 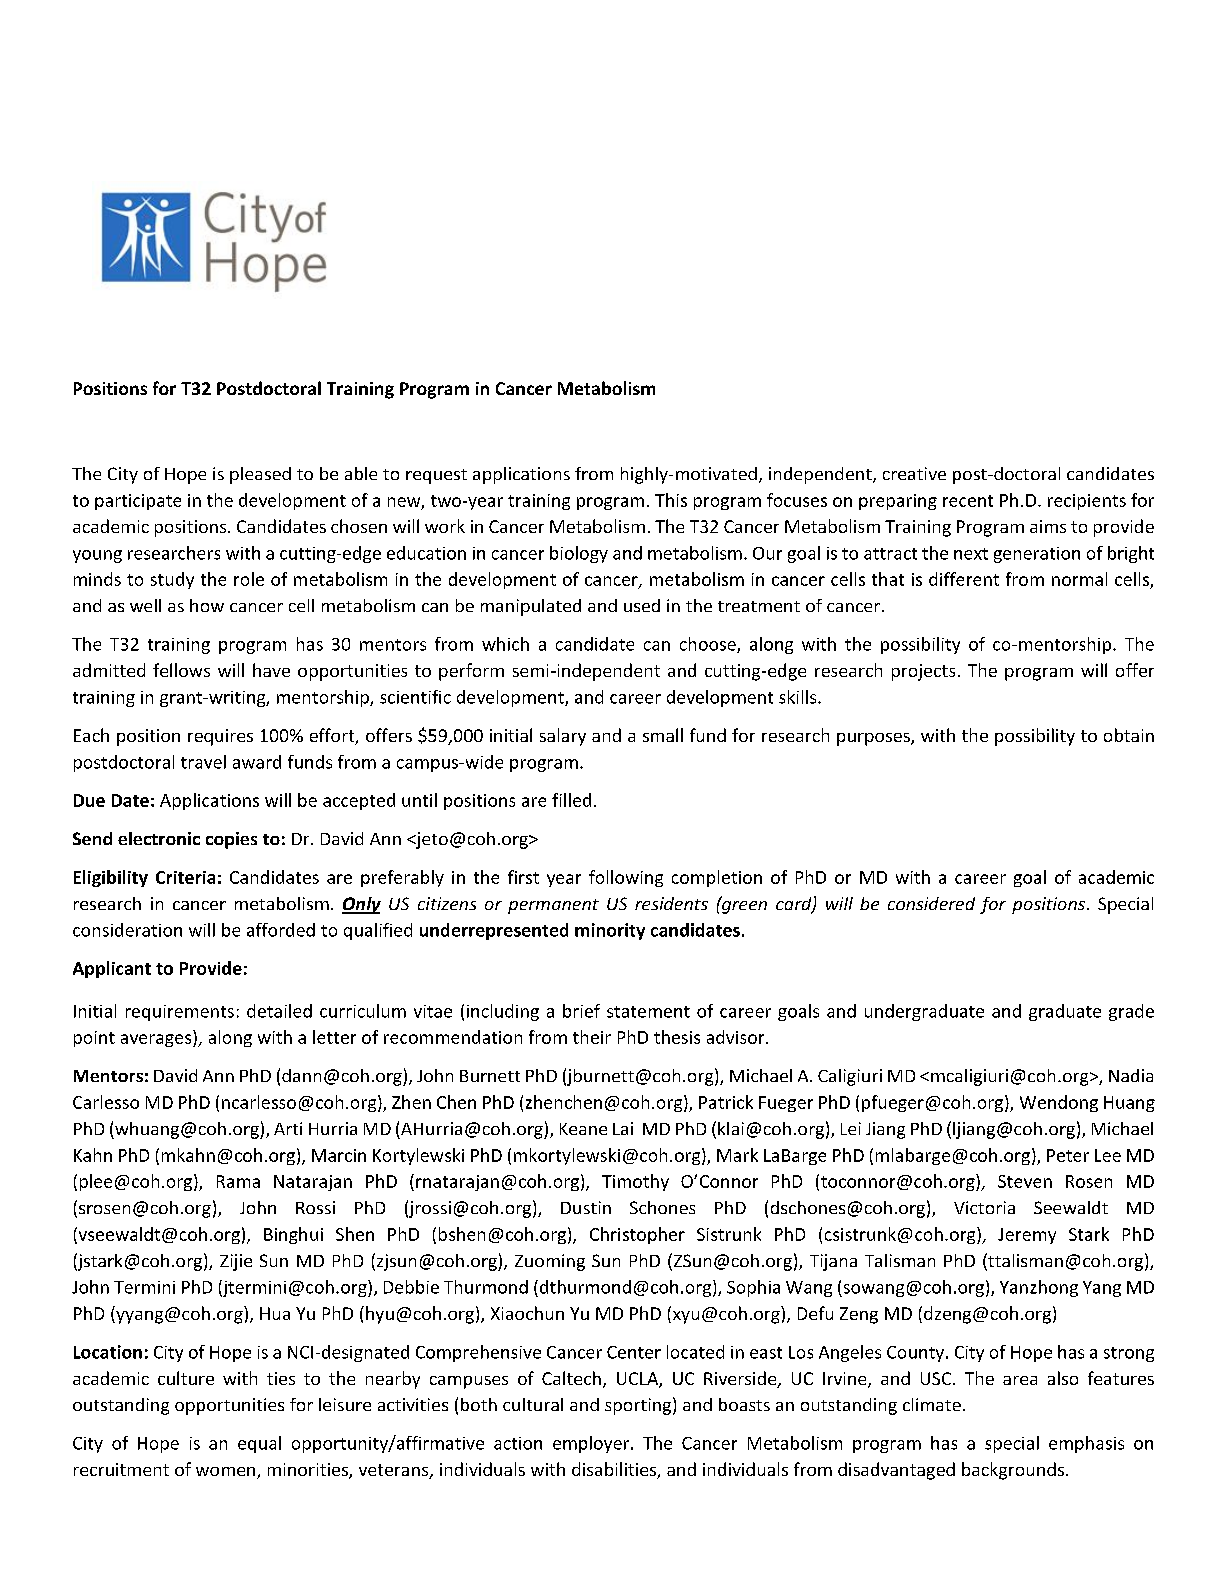 I want to click on backgrounds, so click(x=1014, y=1471).
